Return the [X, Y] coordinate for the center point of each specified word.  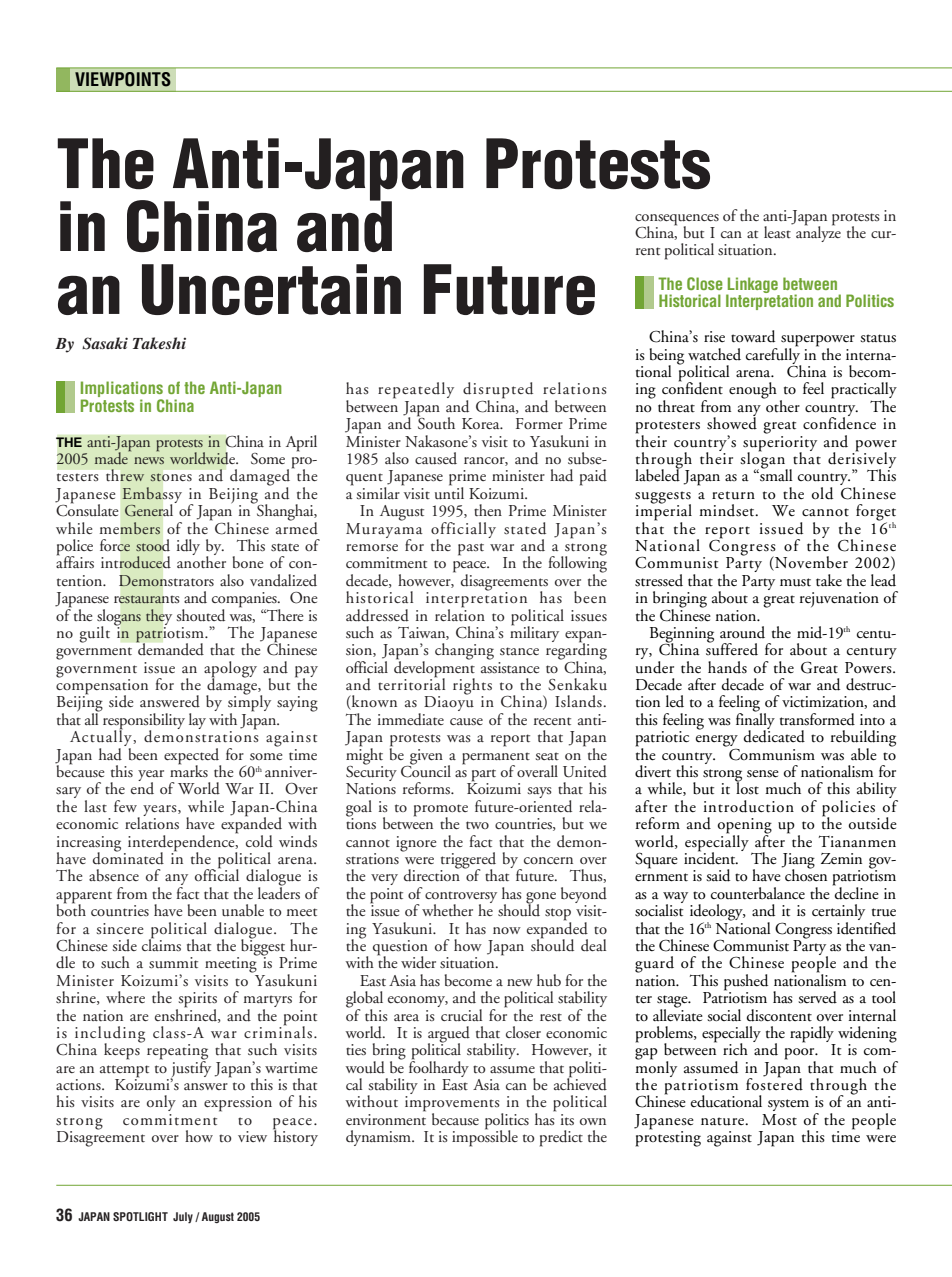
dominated [128, 857]
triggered [468, 861]
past [471, 549]
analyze [818, 233]
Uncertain [271, 289]
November [810, 563]
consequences [677, 220]
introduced [135, 562]
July [183, 1218]
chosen [806, 874]
